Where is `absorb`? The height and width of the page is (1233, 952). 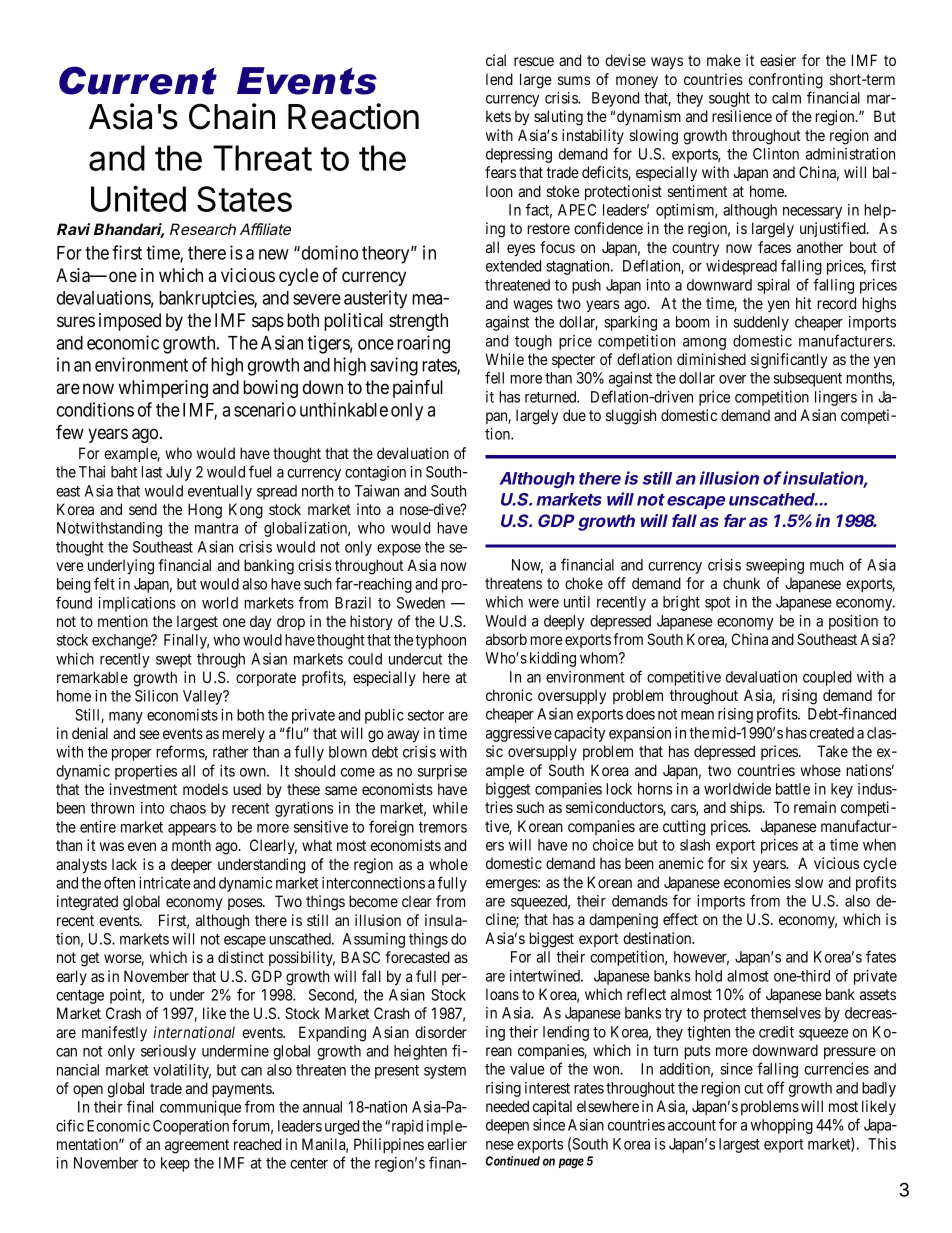
absorb is located at coordinates (506, 639).
